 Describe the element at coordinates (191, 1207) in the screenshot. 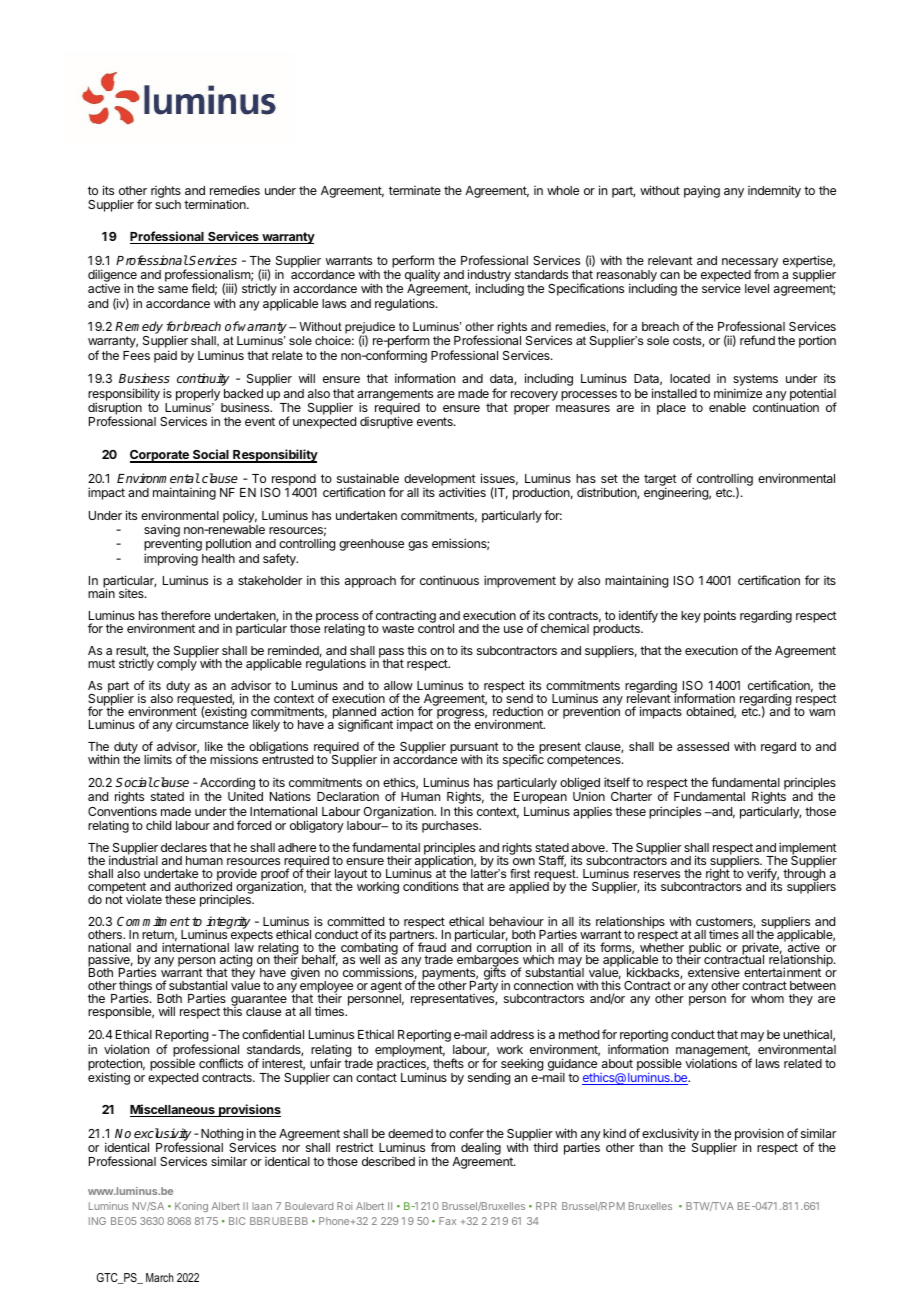

I see `Koning` at that location.
